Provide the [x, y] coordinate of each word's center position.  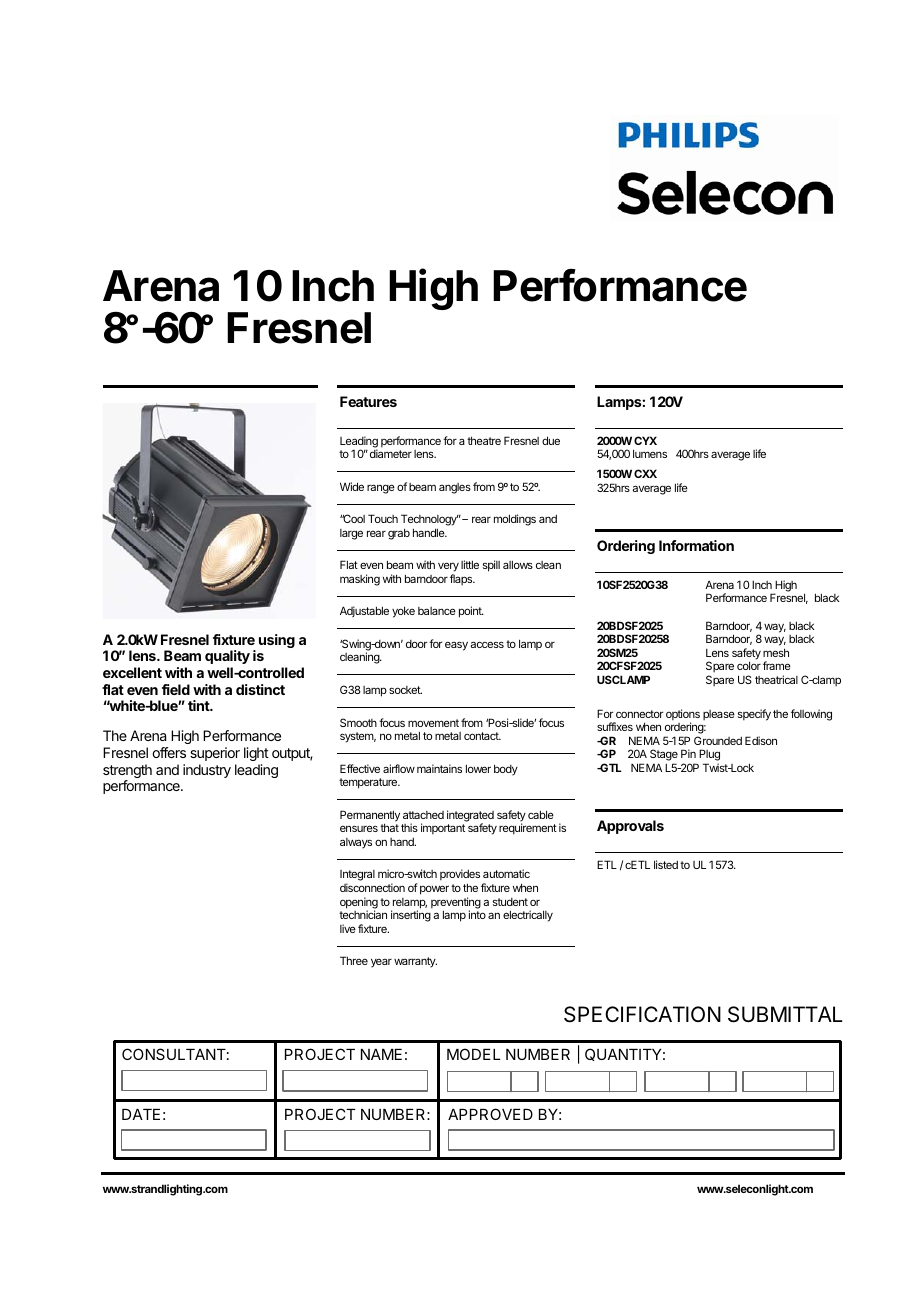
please [719, 715]
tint [200, 705]
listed [666, 864]
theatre [484, 440]
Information [696, 545]
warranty [415, 962]
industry [207, 771]
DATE [141, 1114]
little [470, 564]
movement [433, 723]
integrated [470, 817]
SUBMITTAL [785, 1014]
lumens [650, 453]
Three [354, 960]
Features [368, 401]
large [351, 534]
